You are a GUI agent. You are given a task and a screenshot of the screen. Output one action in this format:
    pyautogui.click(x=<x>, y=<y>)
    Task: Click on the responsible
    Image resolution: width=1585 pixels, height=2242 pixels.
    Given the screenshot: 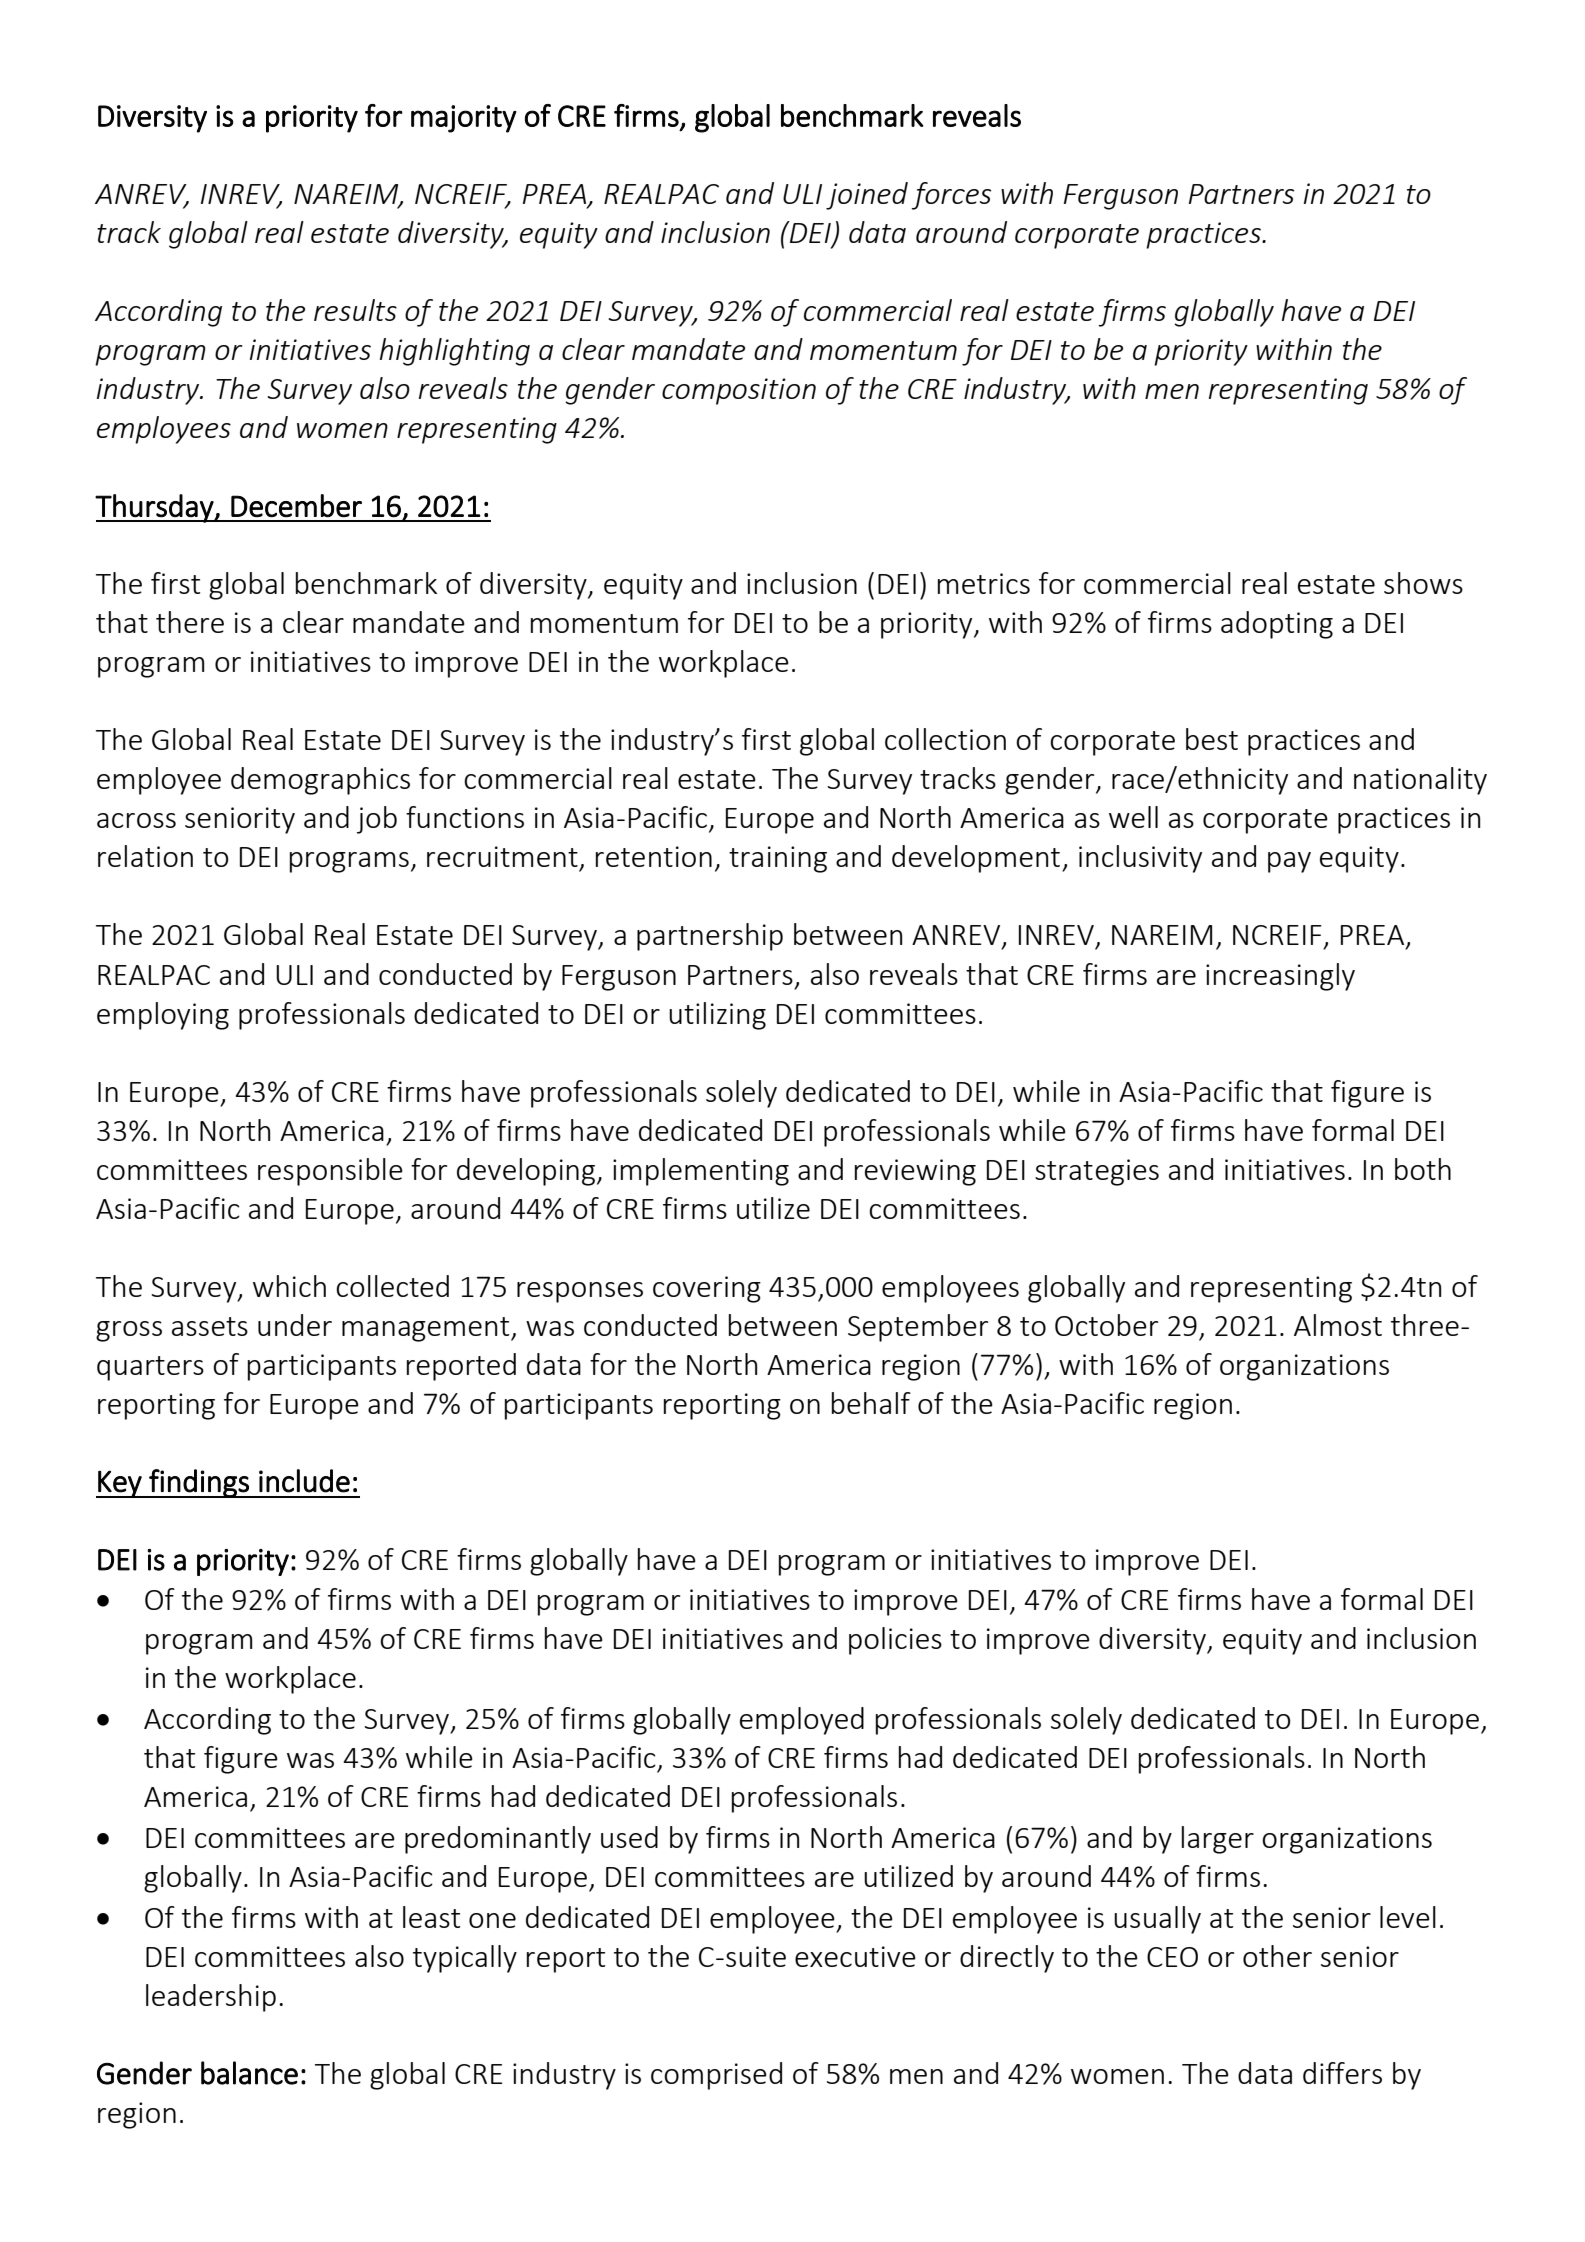 What is the action you would take?
    pyautogui.click(x=330, y=1172)
